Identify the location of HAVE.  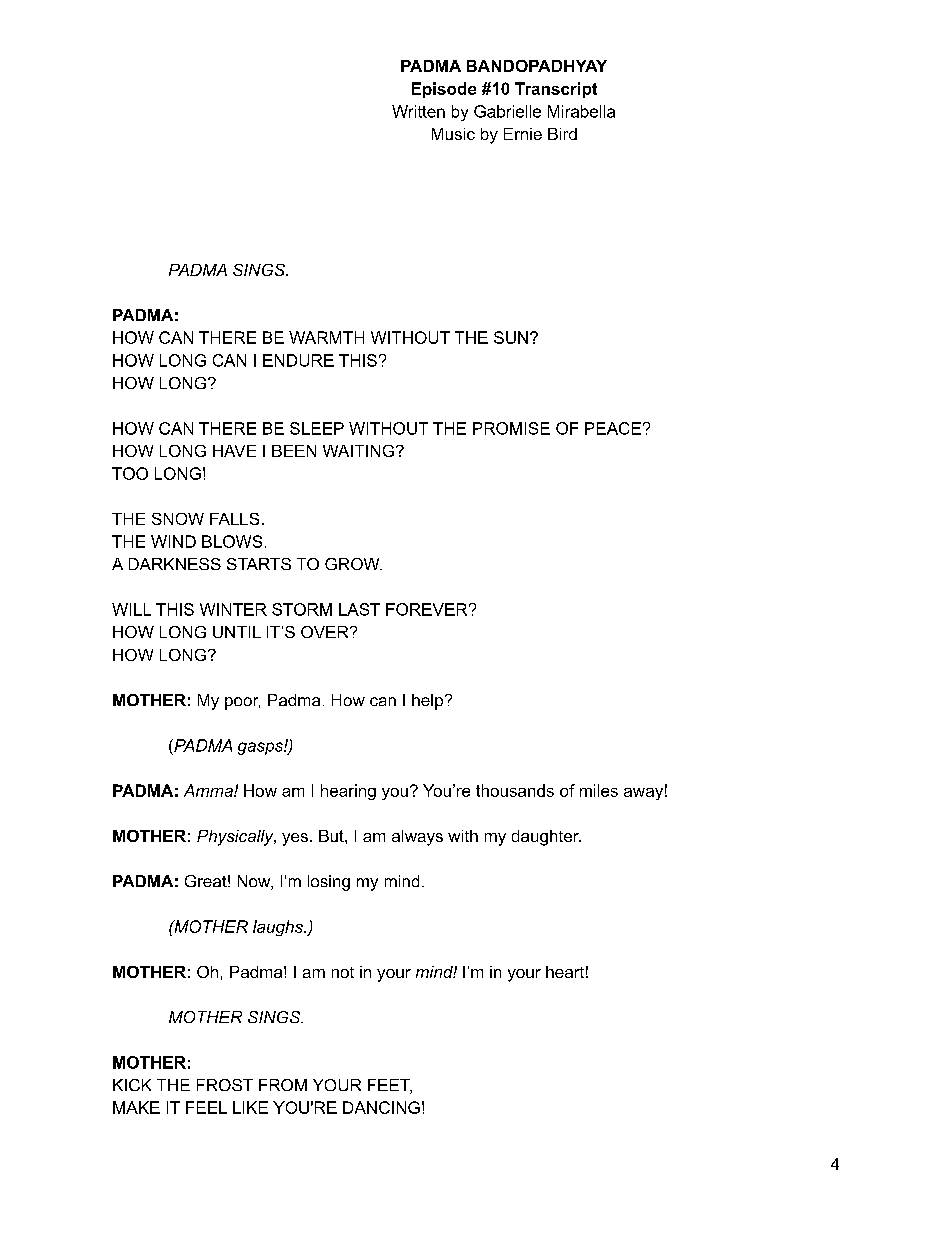
(234, 451).
